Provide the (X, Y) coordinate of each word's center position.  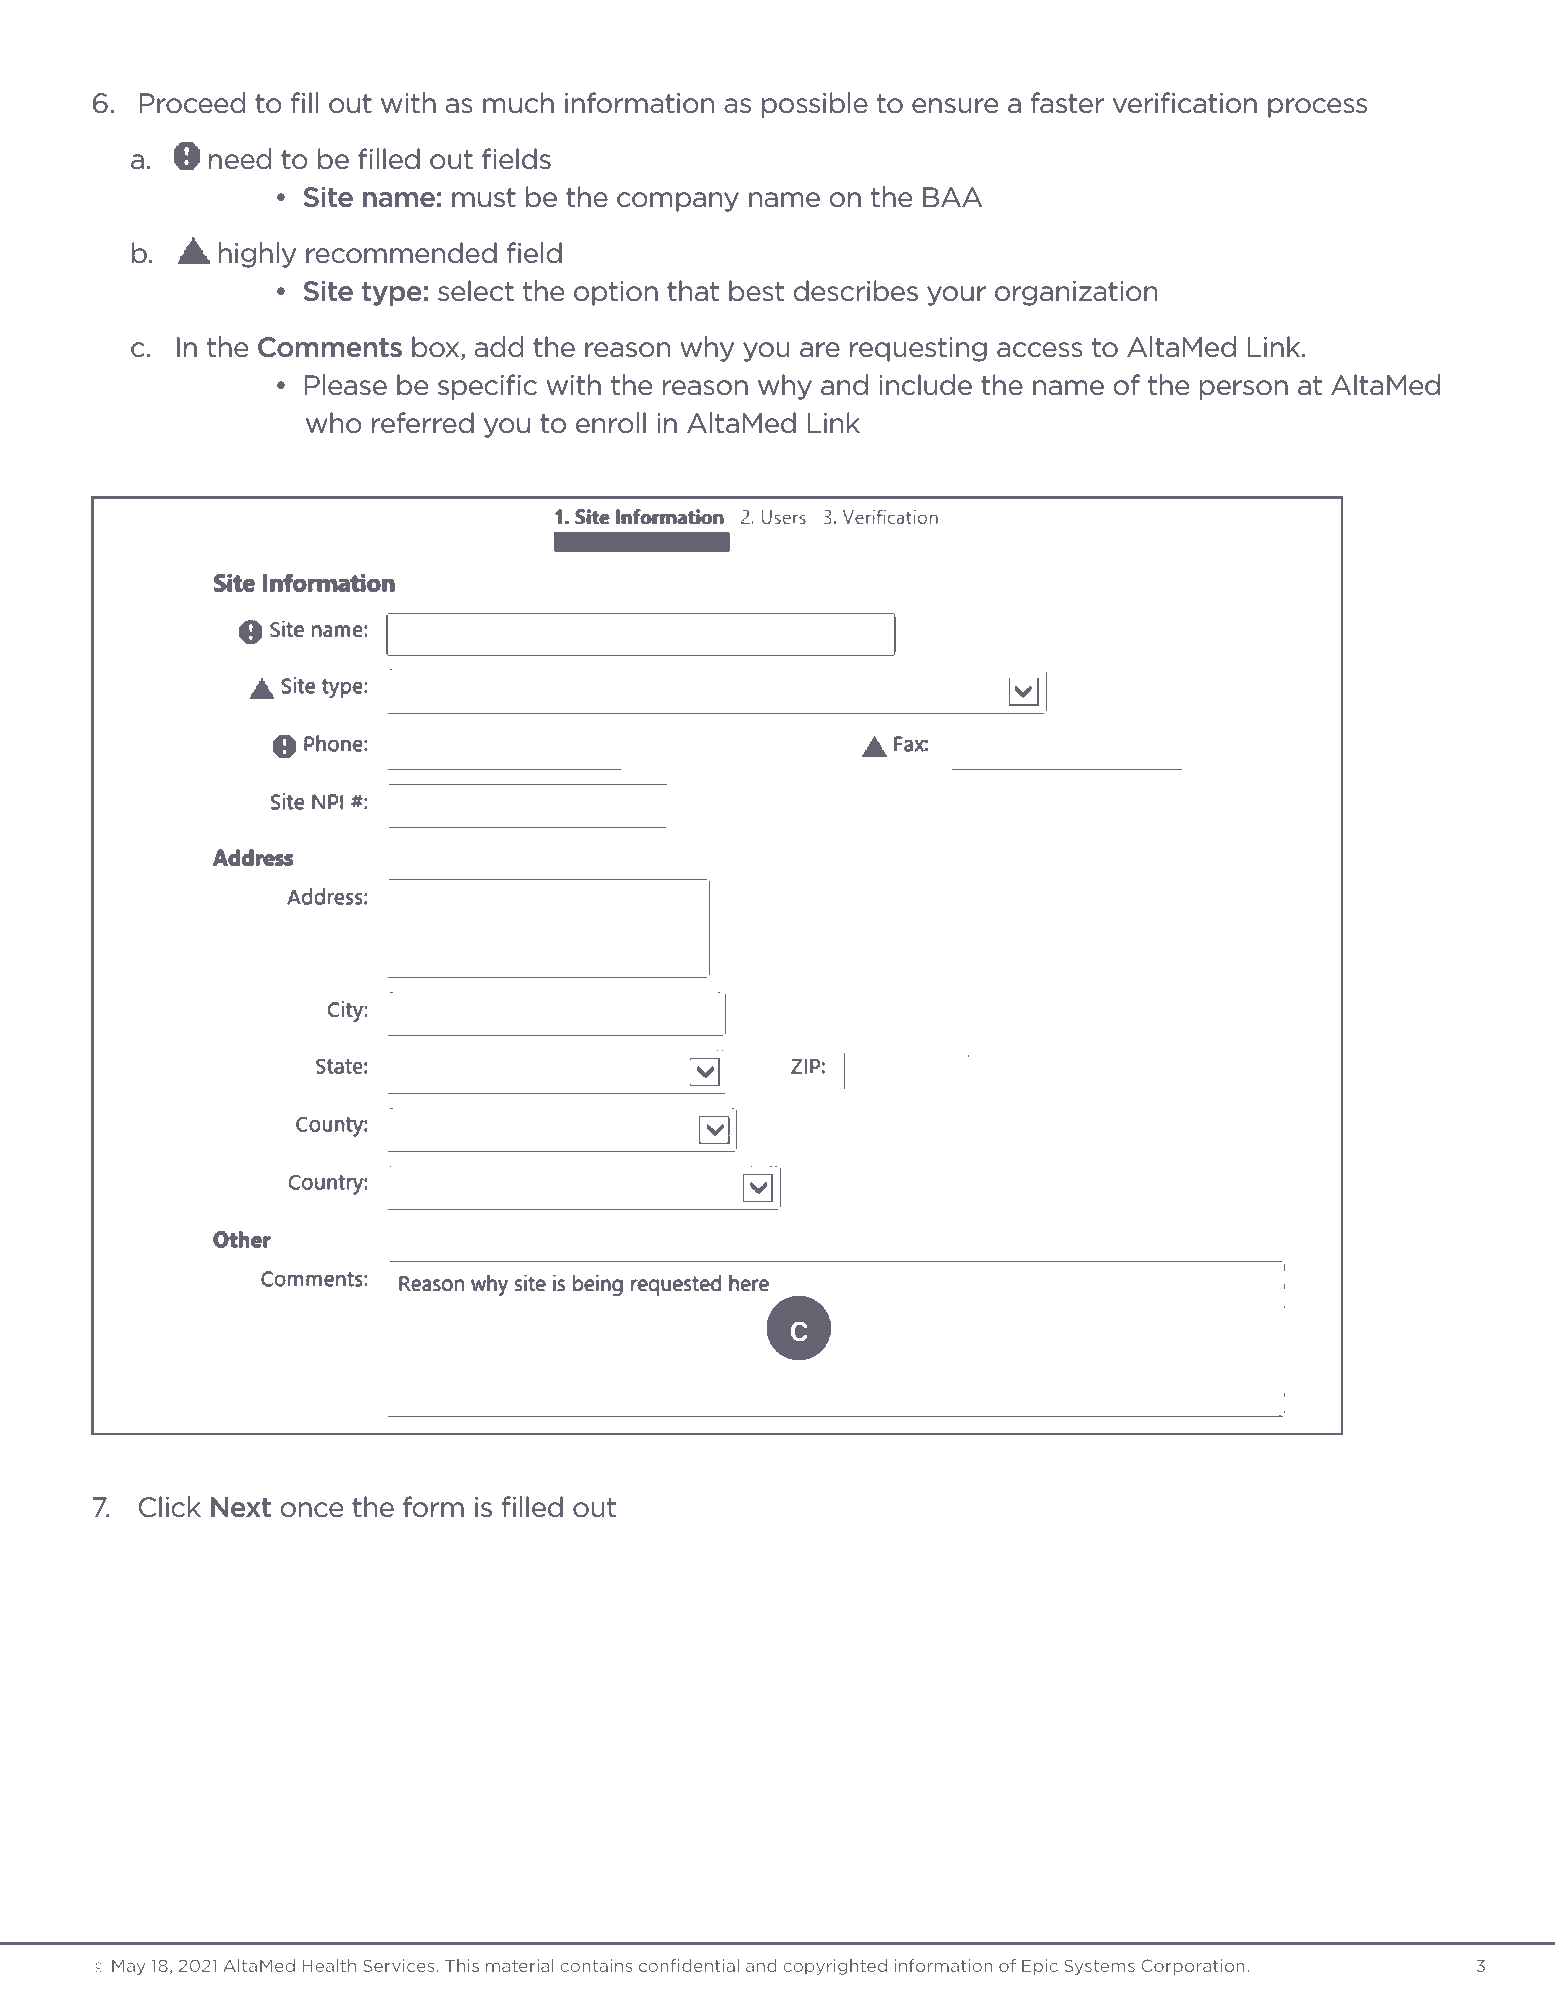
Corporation (1193, 1967)
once (312, 1510)
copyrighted (835, 1967)
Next (241, 1507)
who (334, 423)
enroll (611, 423)
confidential (689, 1965)
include (925, 385)
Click (170, 1507)
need (240, 159)
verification (1185, 103)
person (1244, 390)
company (678, 202)
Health (329, 1965)
